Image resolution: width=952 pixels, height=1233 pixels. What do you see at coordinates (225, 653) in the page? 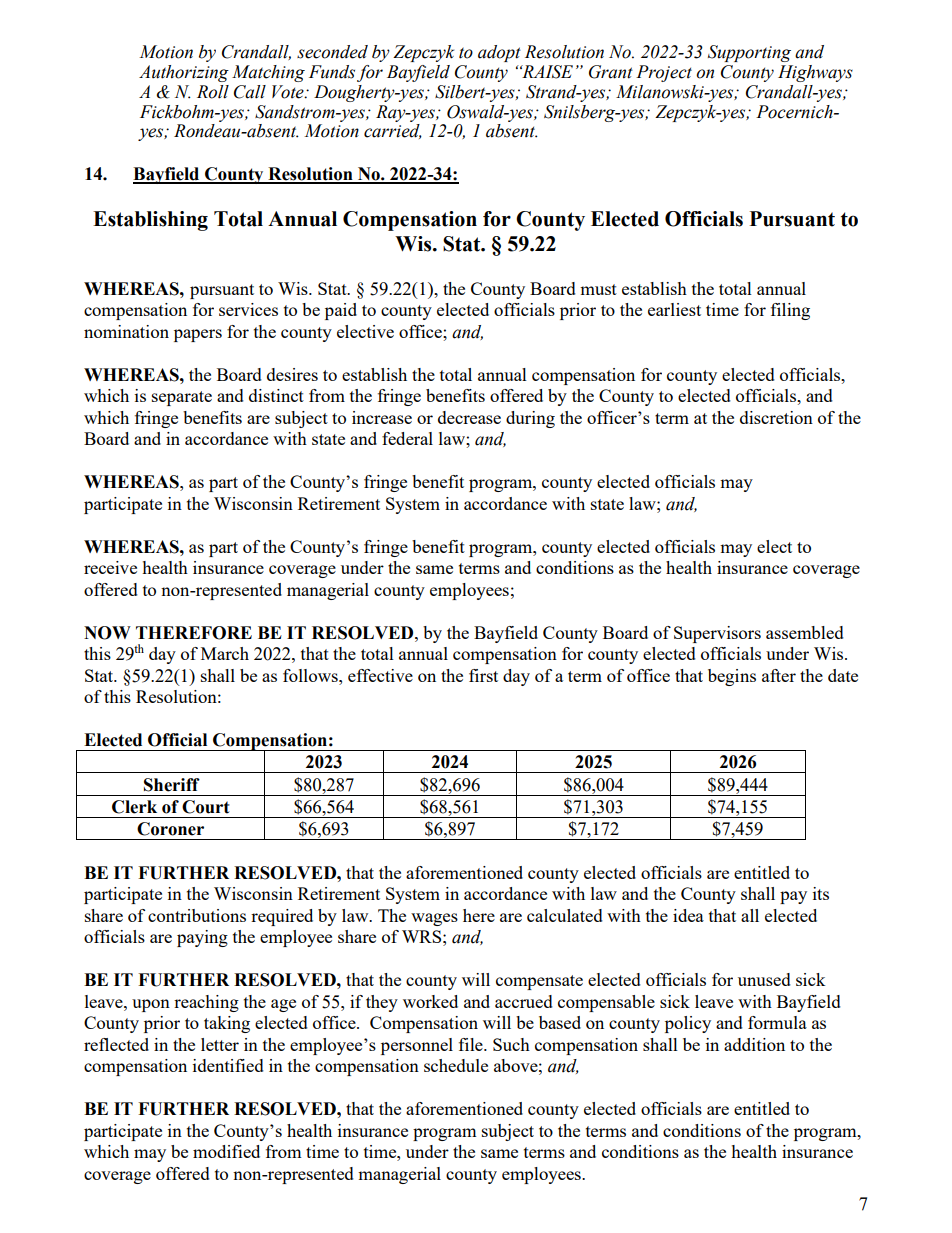
I see `March` at bounding box center [225, 653].
